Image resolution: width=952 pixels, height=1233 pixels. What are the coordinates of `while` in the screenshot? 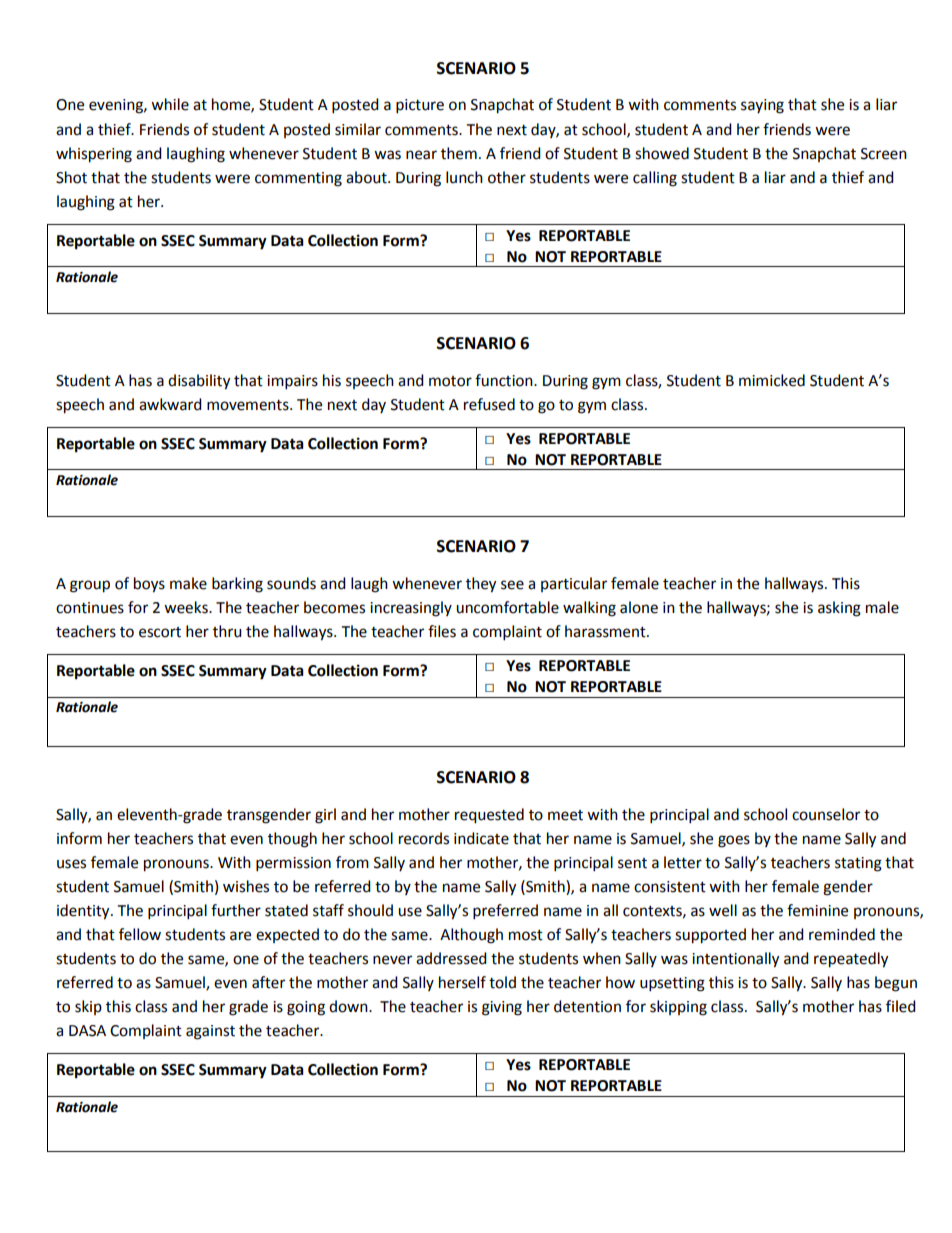 It's located at (170, 104).
